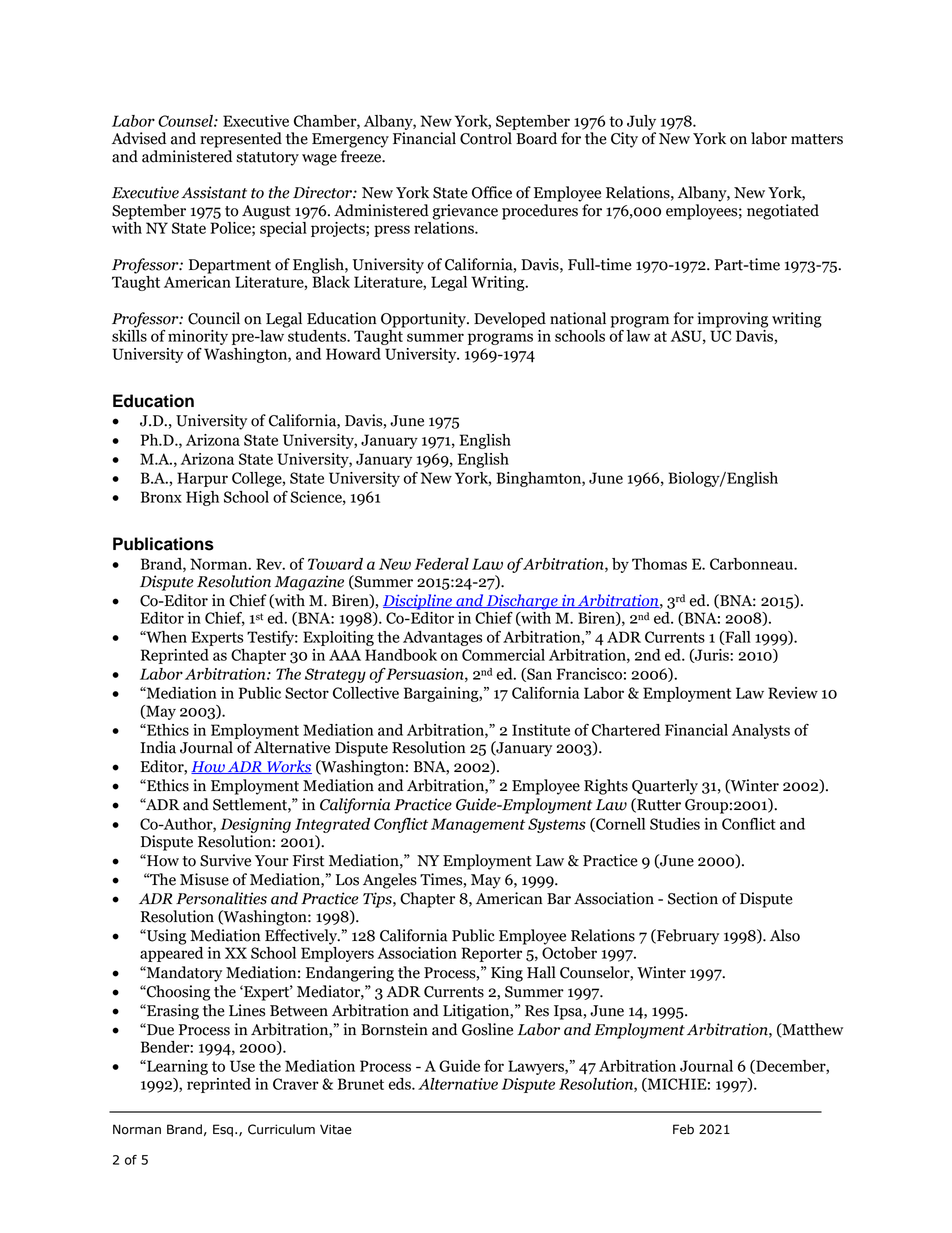 This document has width=952, height=1233. I want to click on Harpur, so click(202, 479).
